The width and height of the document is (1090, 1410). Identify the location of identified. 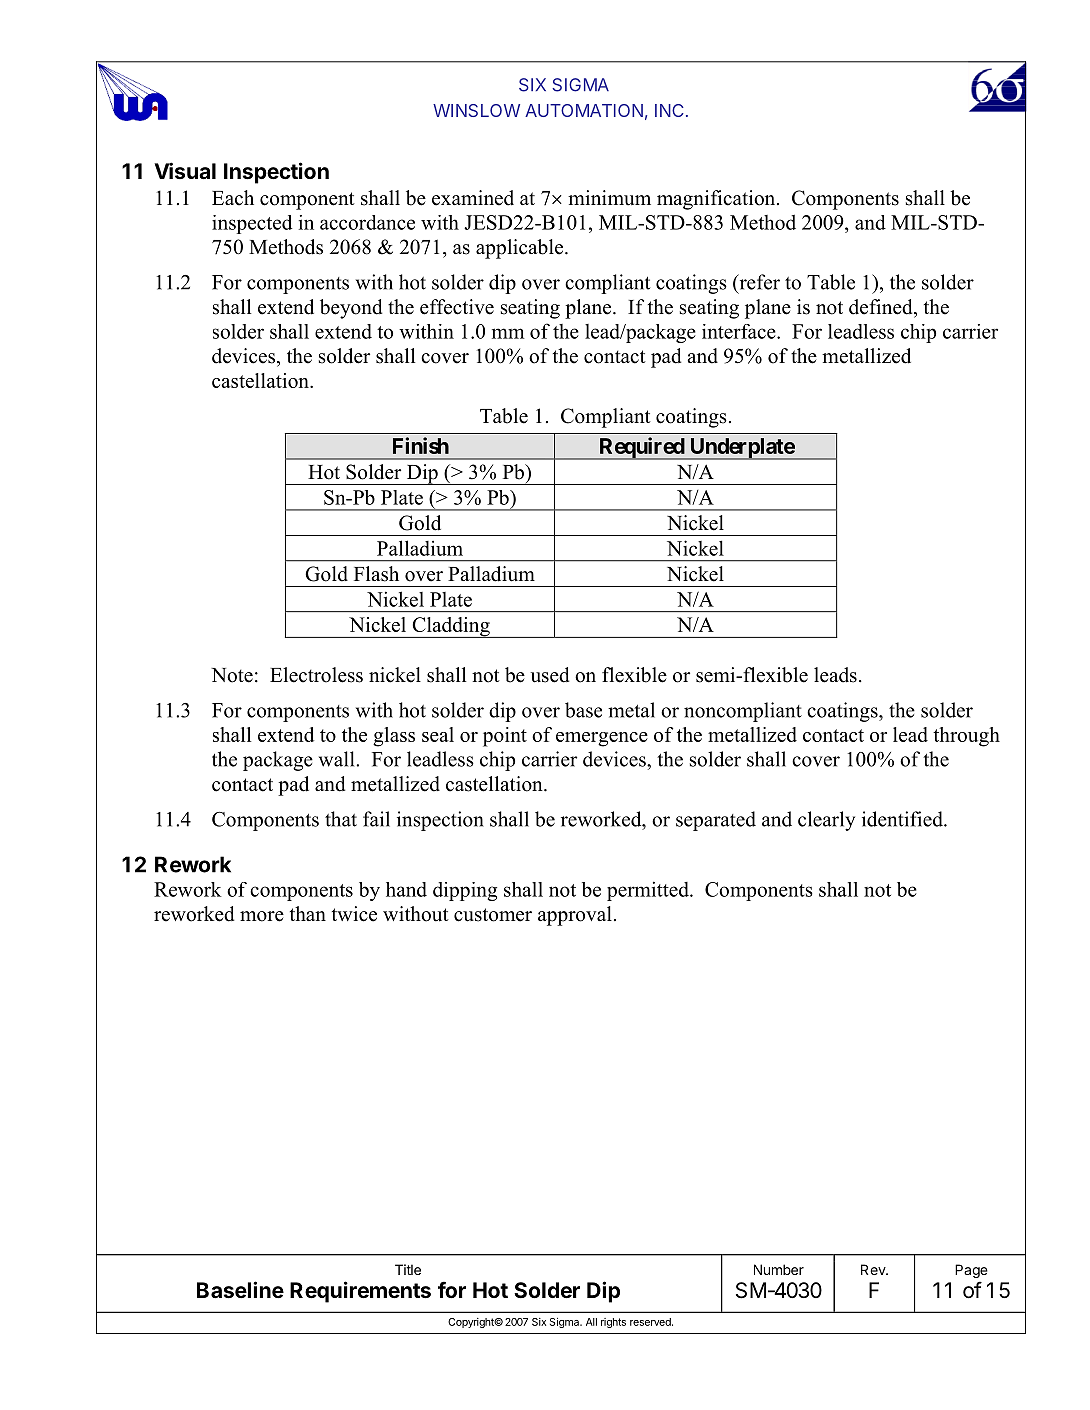
(903, 819).
